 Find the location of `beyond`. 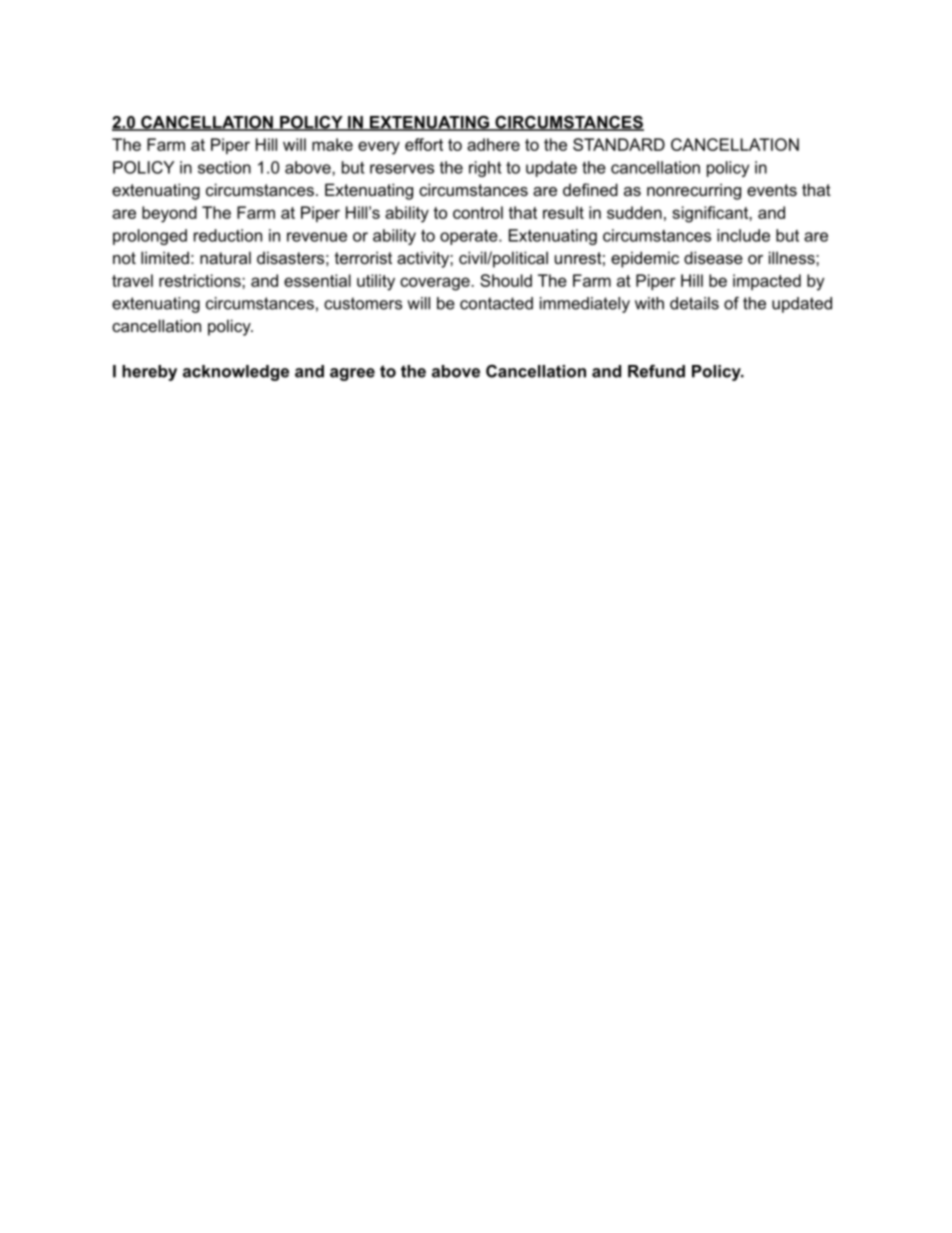

beyond is located at coordinates (169, 214).
